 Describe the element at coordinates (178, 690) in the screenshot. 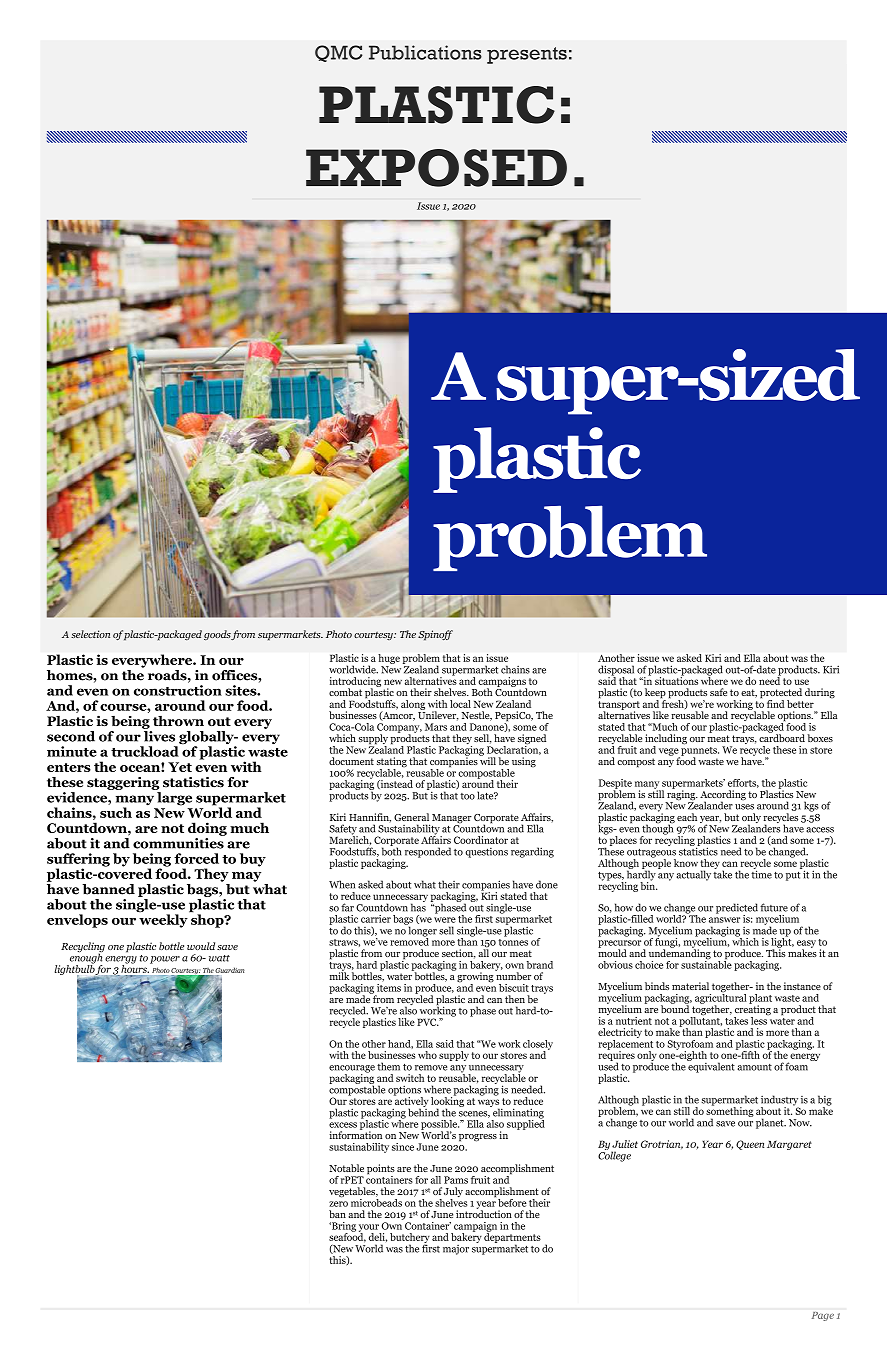

I see `construction` at that location.
